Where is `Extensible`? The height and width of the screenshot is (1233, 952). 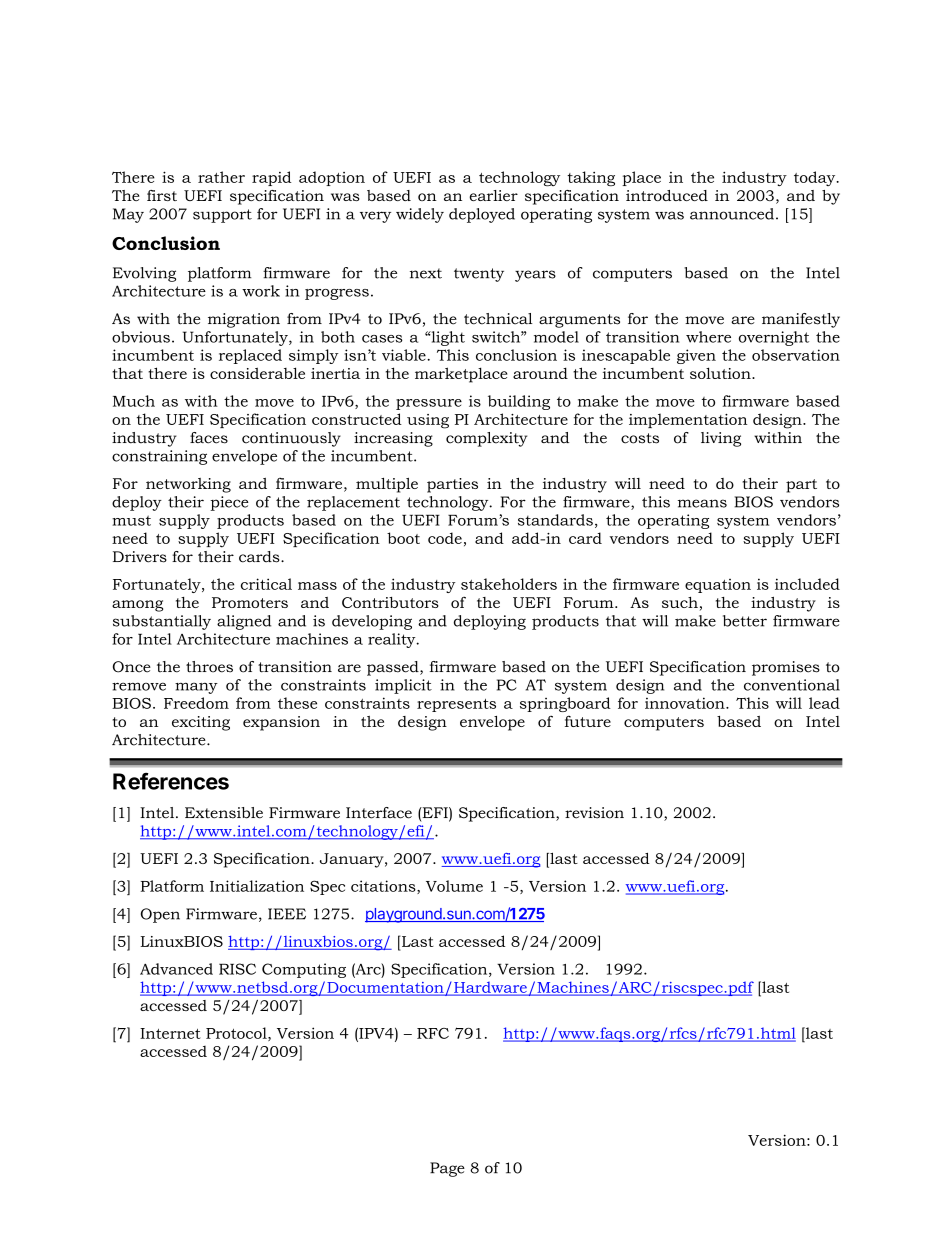 Extensible is located at coordinates (224, 813).
